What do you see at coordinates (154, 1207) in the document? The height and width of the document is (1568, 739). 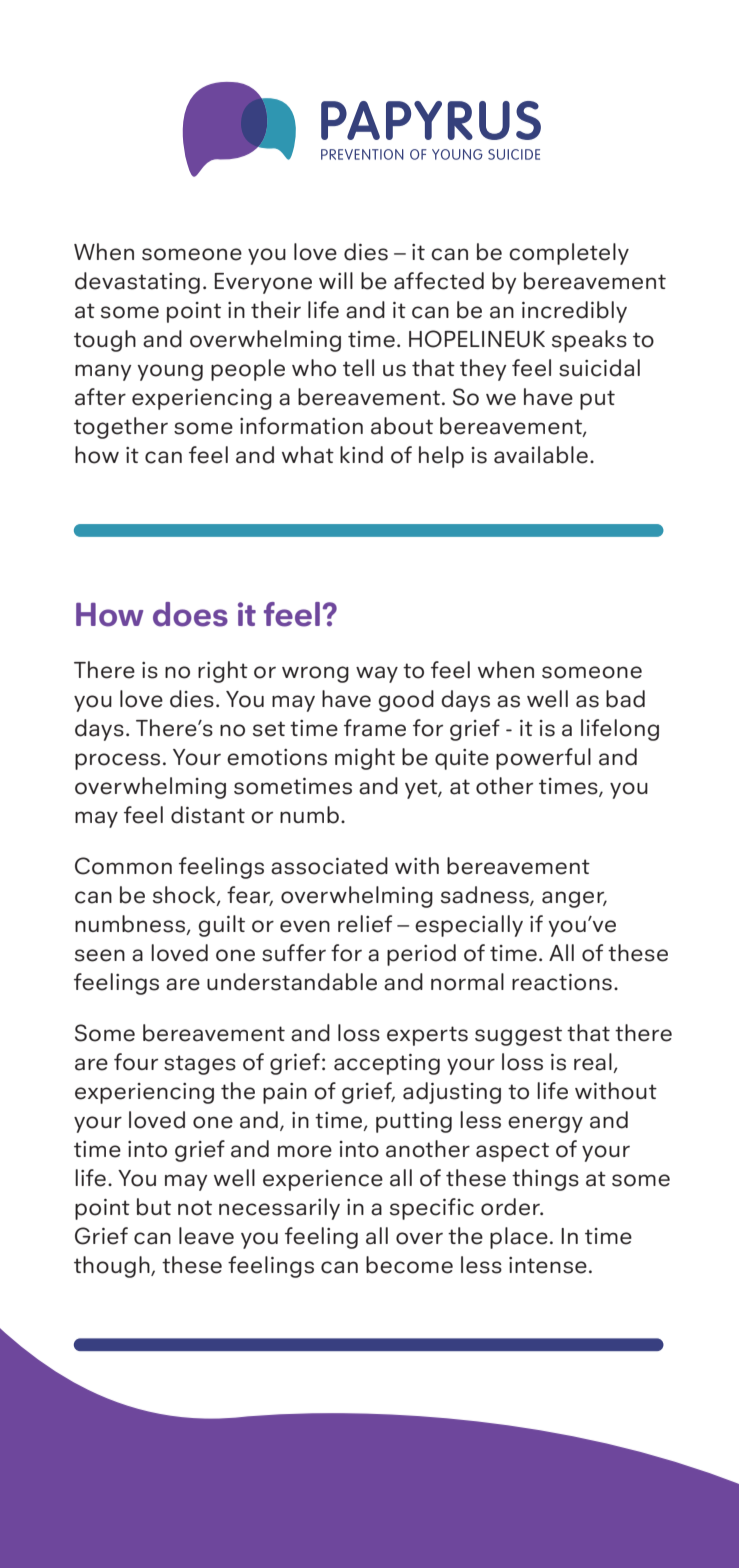 I see `but` at bounding box center [154, 1207].
